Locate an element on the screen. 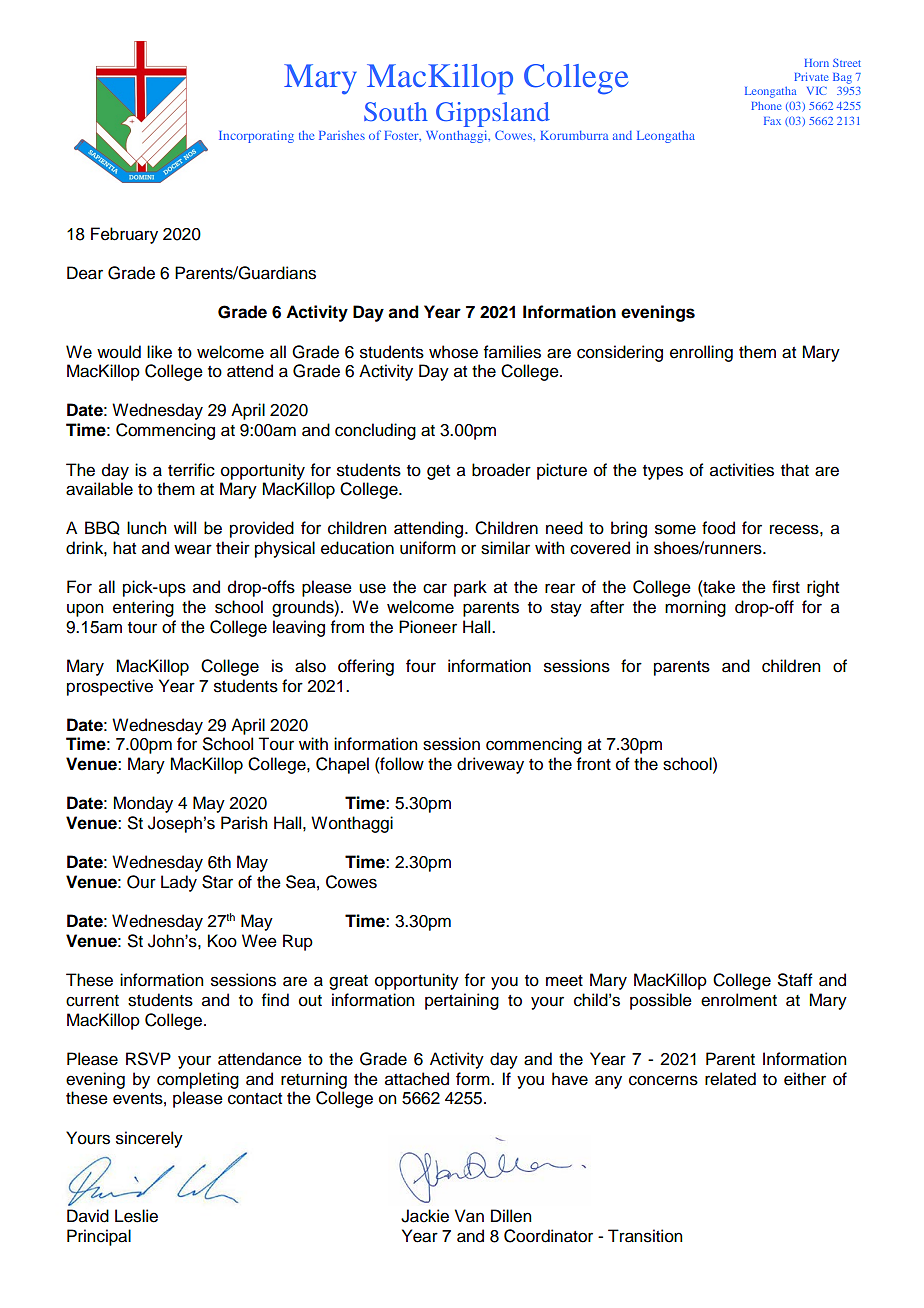 The image size is (924, 1308). Pioneer is located at coordinates (428, 627).
